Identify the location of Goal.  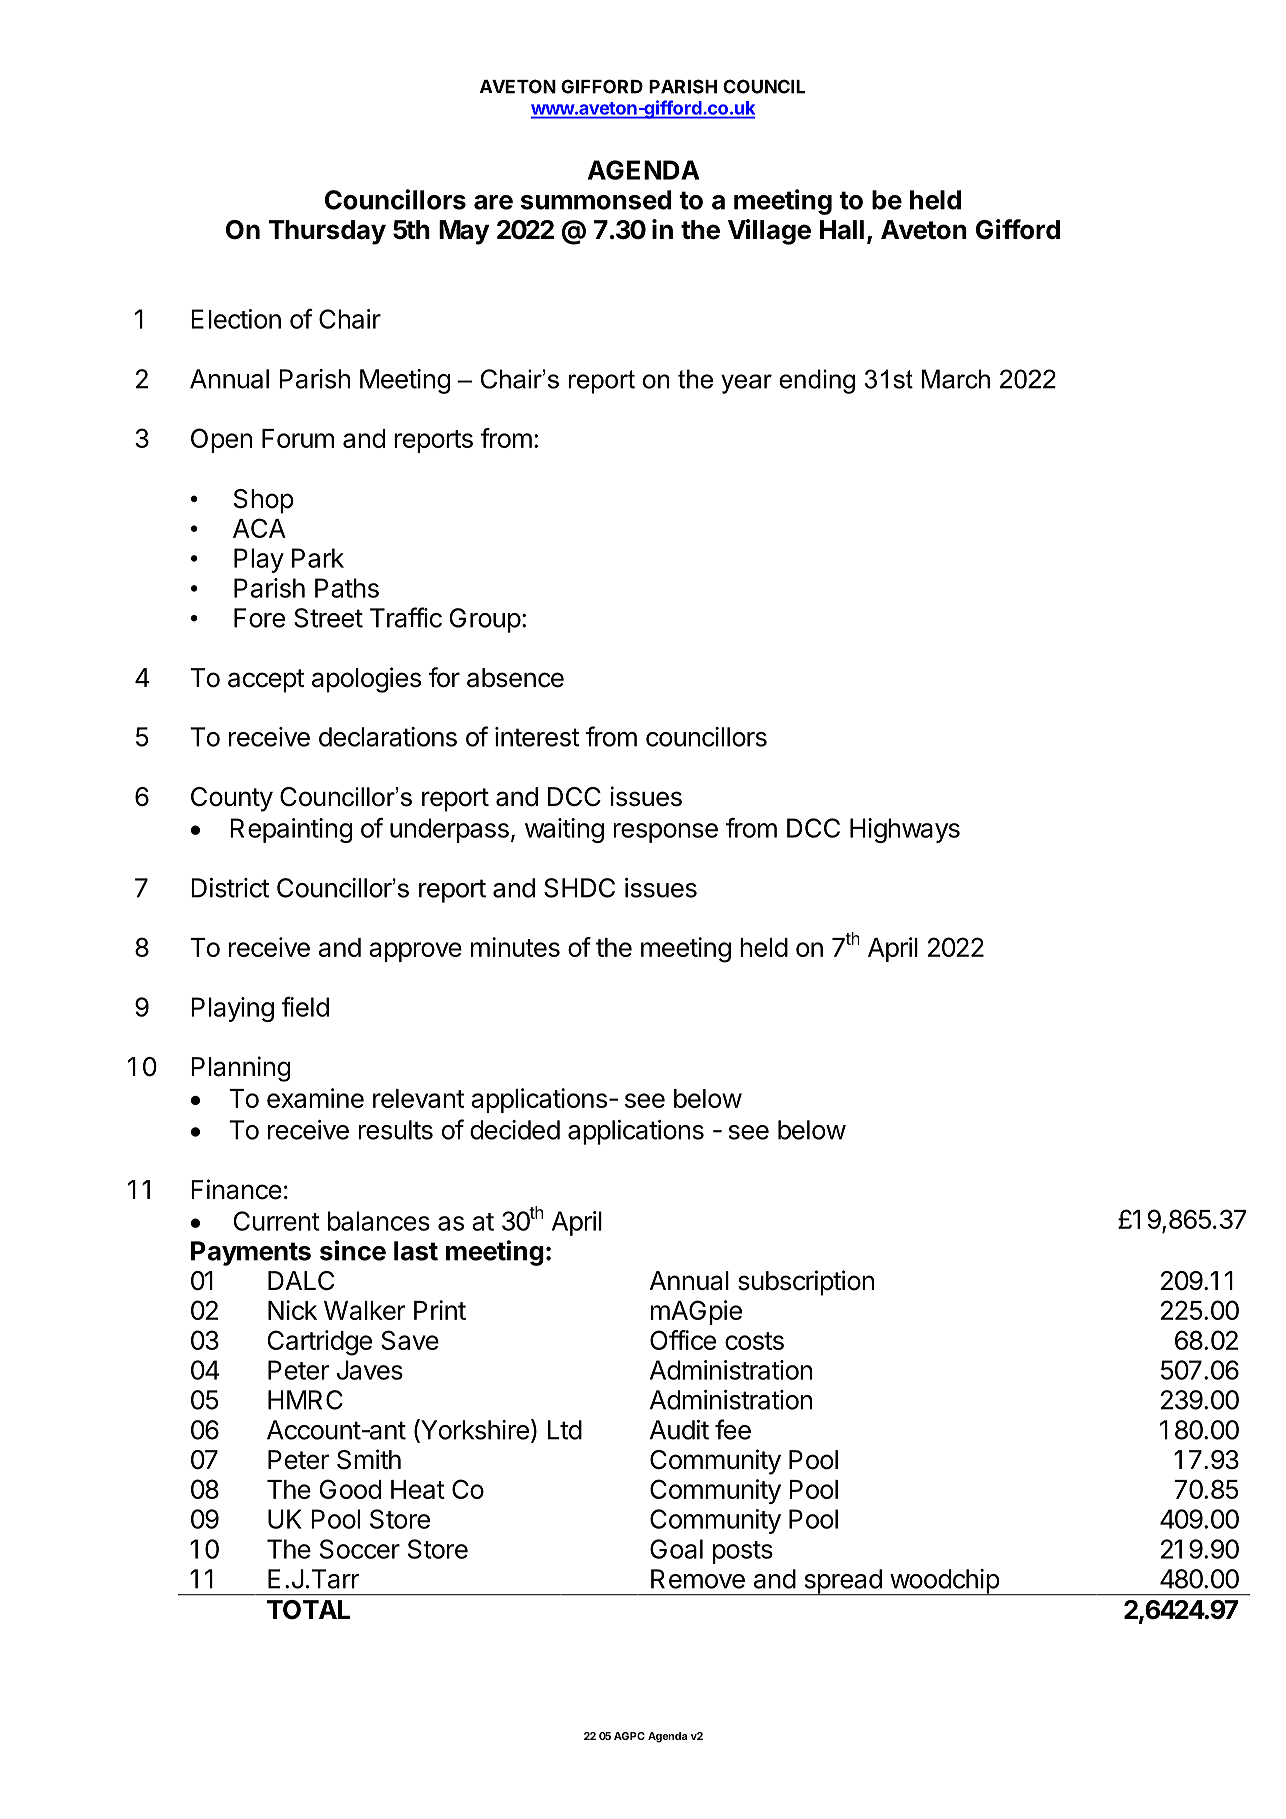
(676, 1549).
